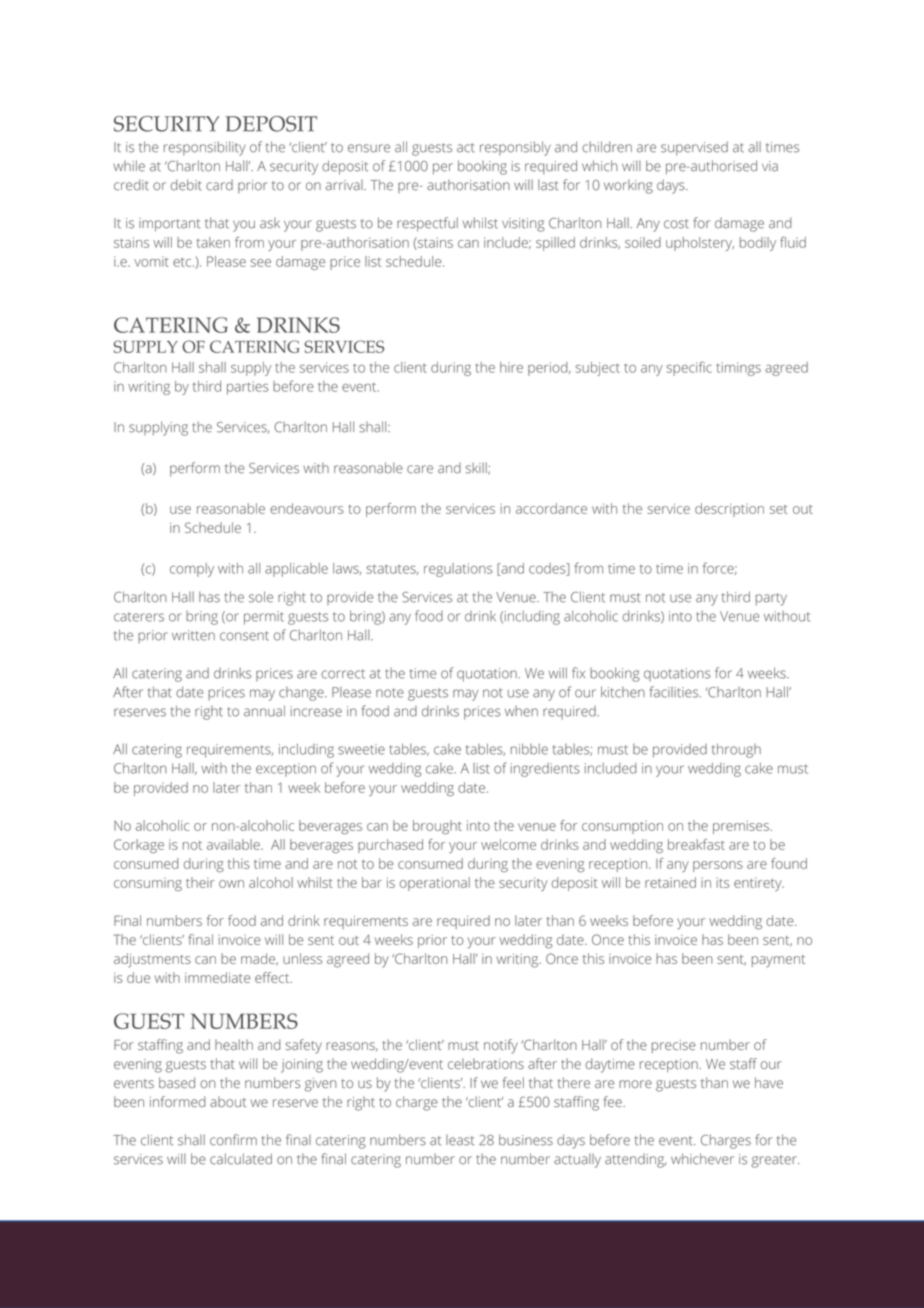 The height and width of the page is (1308, 924). What do you see at coordinates (193, 635) in the page?
I see `written` at bounding box center [193, 635].
